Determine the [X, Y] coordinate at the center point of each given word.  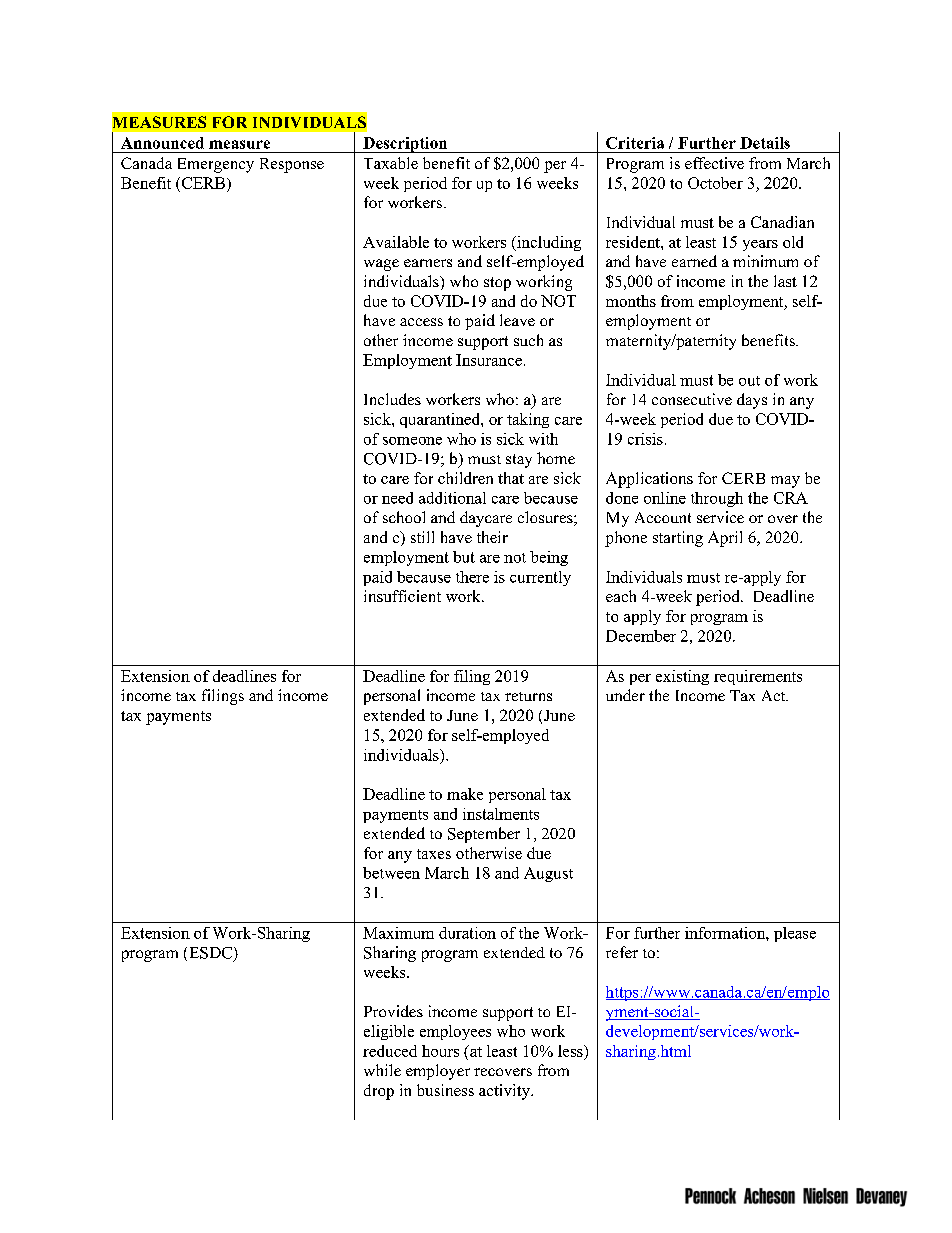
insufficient [402, 596]
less [571, 1051]
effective [714, 163]
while [382, 1070]
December [641, 636]
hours [440, 1051]
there [472, 577]
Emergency [216, 165]
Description [405, 145]
